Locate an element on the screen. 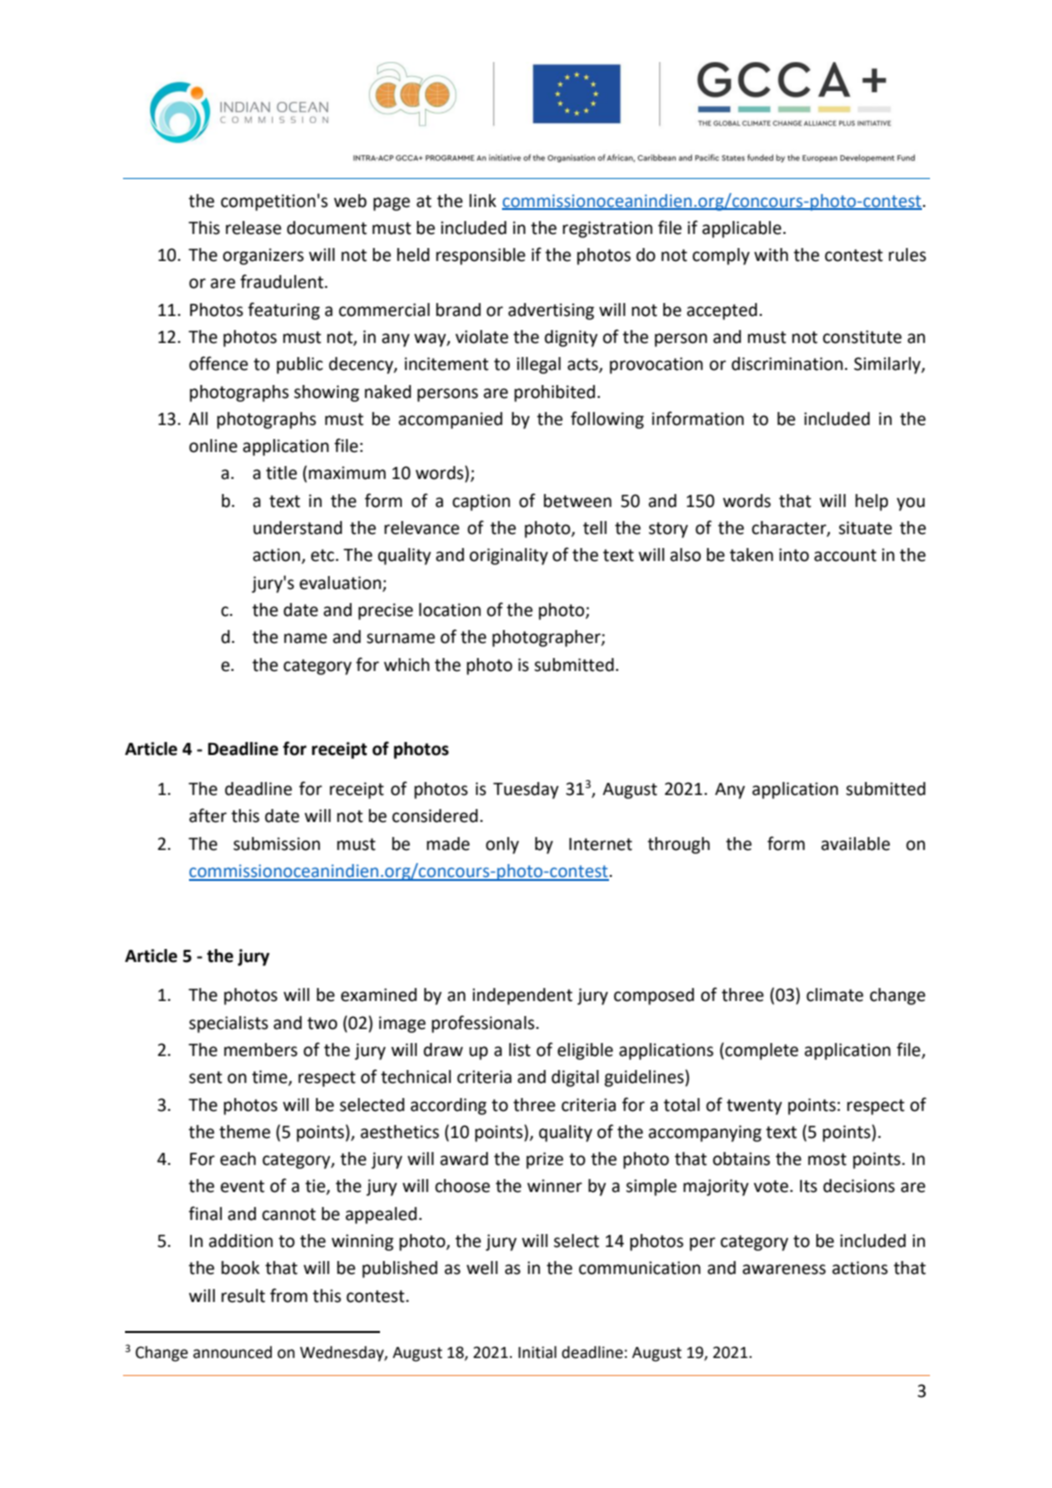  from is located at coordinates (289, 1295).
